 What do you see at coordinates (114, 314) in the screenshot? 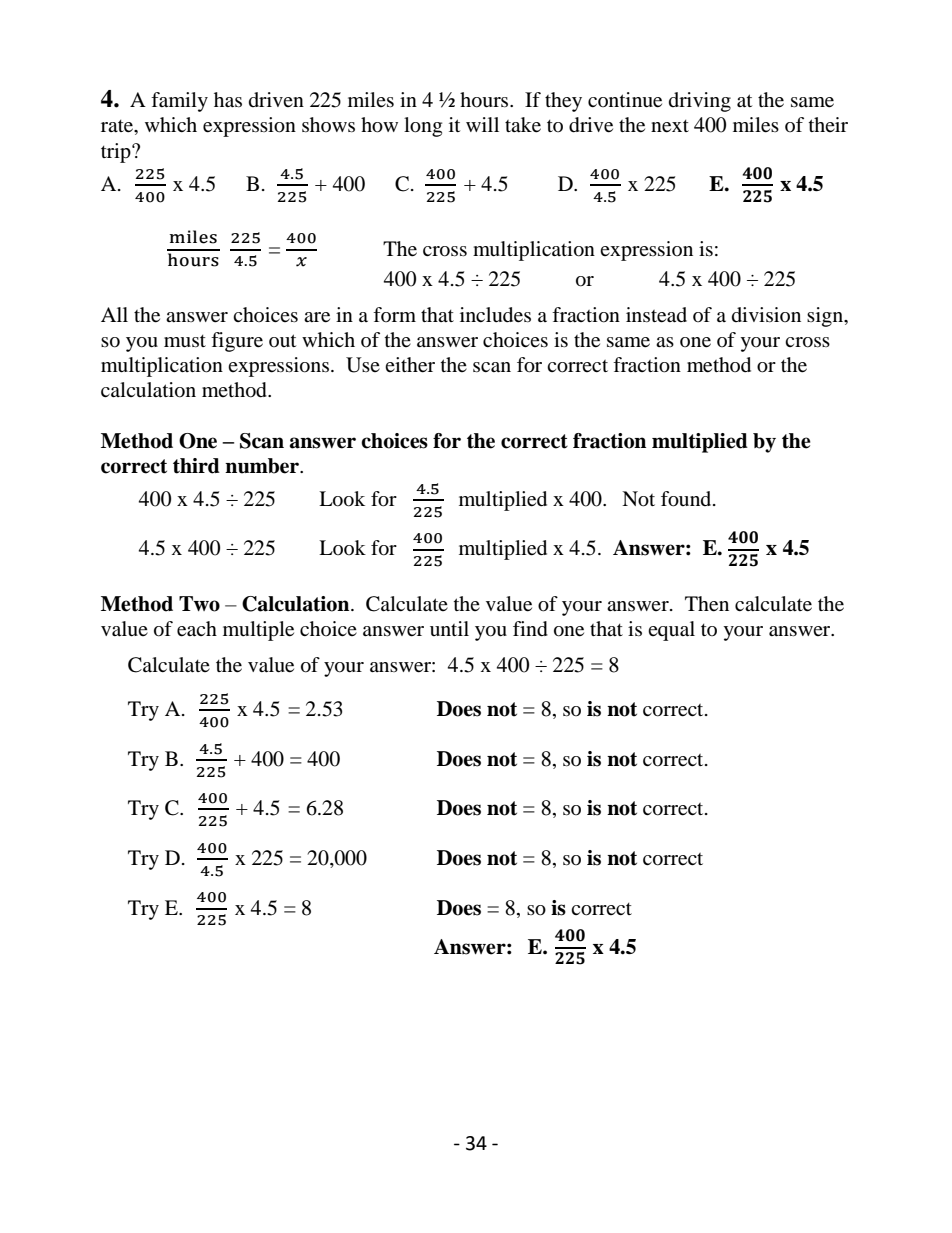
I see `All` at bounding box center [114, 314].
